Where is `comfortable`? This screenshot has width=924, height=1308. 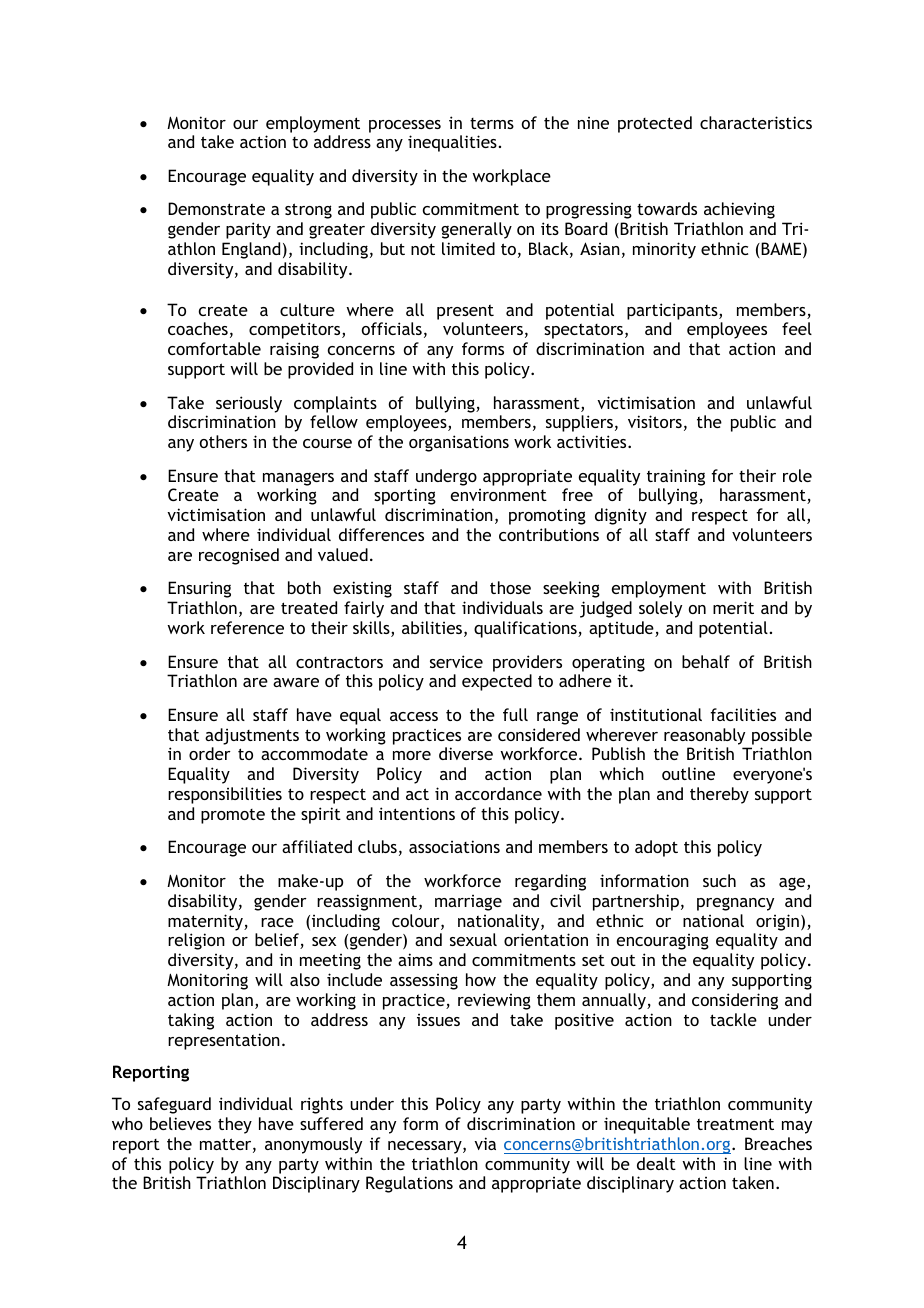
comfortable is located at coordinates (214, 348).
